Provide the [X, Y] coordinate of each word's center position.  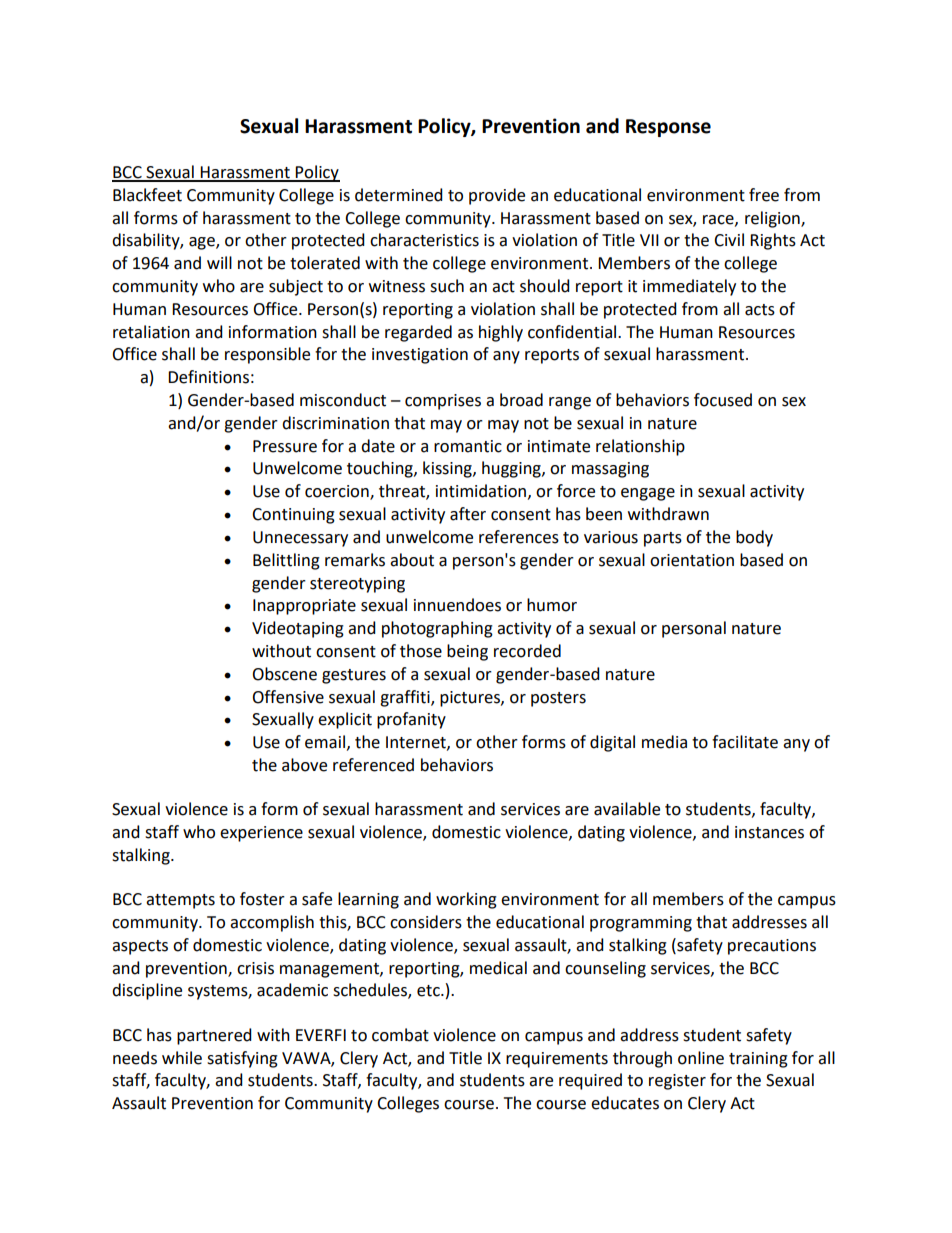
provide [497, 196]
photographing [437, 629]
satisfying [242, 1059]
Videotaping [298, 629]
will [219, 262]
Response [668, 128]
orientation [692, 560]
